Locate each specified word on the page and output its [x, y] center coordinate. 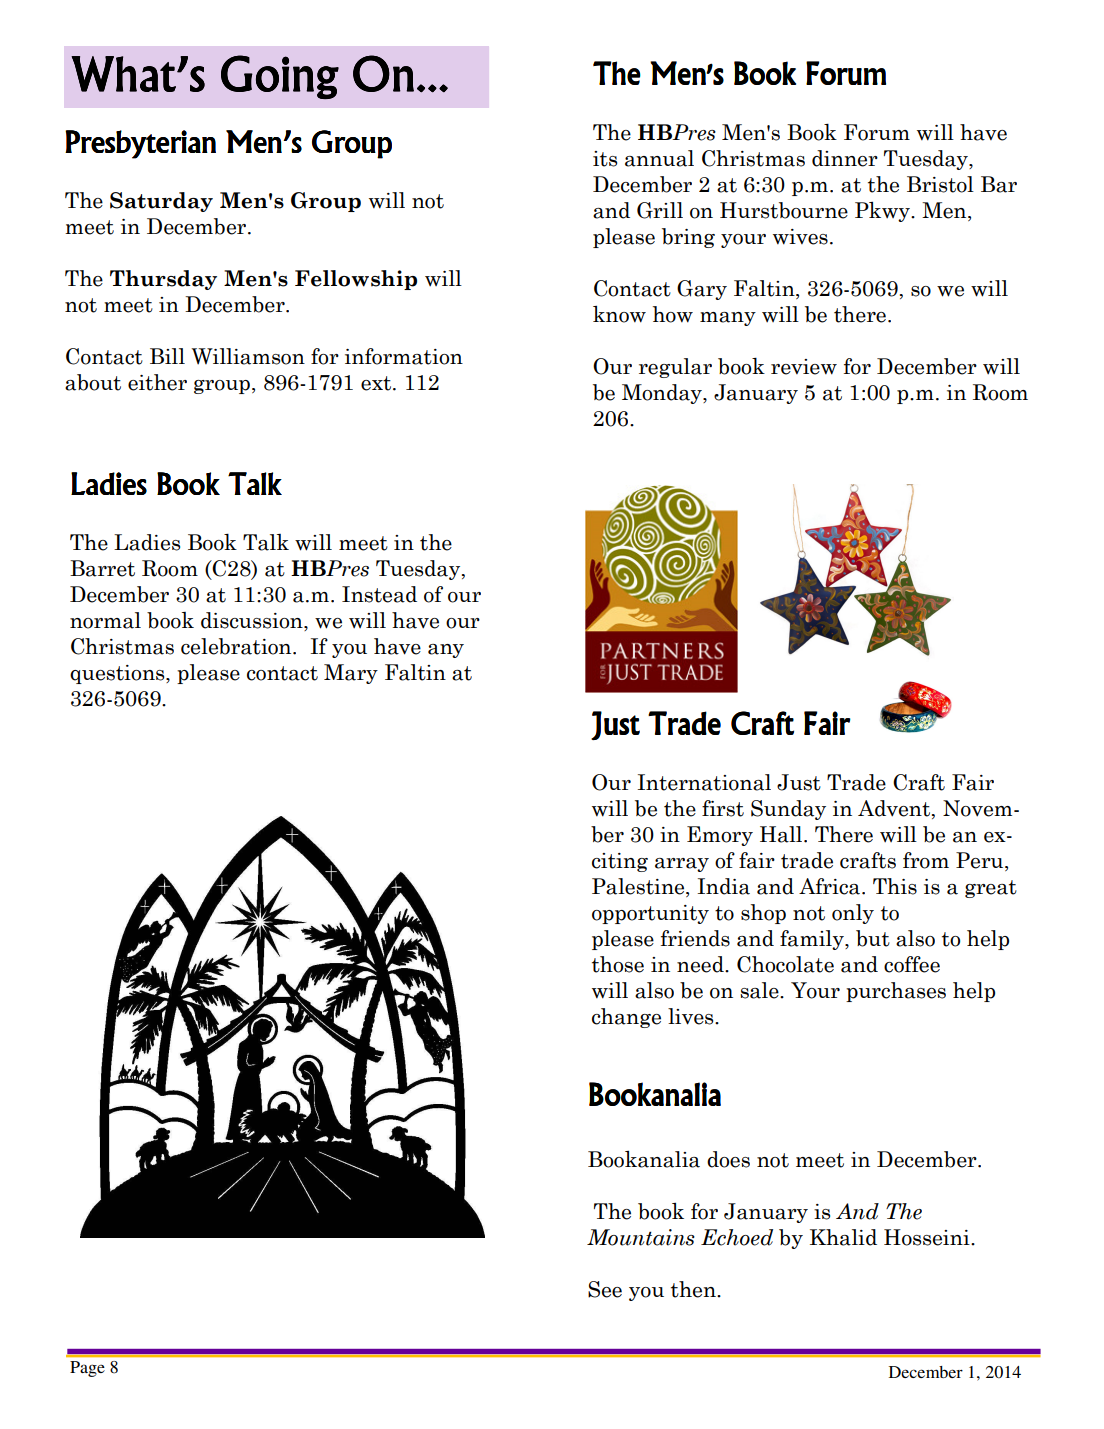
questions [118, 674]
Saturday [161, 202]
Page [87, 1369]
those [618, 964]
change [626, 1018]
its [605, 159]
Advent [895, 808]
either [157, 382]
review [804, 367]
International [704, 782]
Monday [663, 394]
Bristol [940, 184]
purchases [896, 992]
